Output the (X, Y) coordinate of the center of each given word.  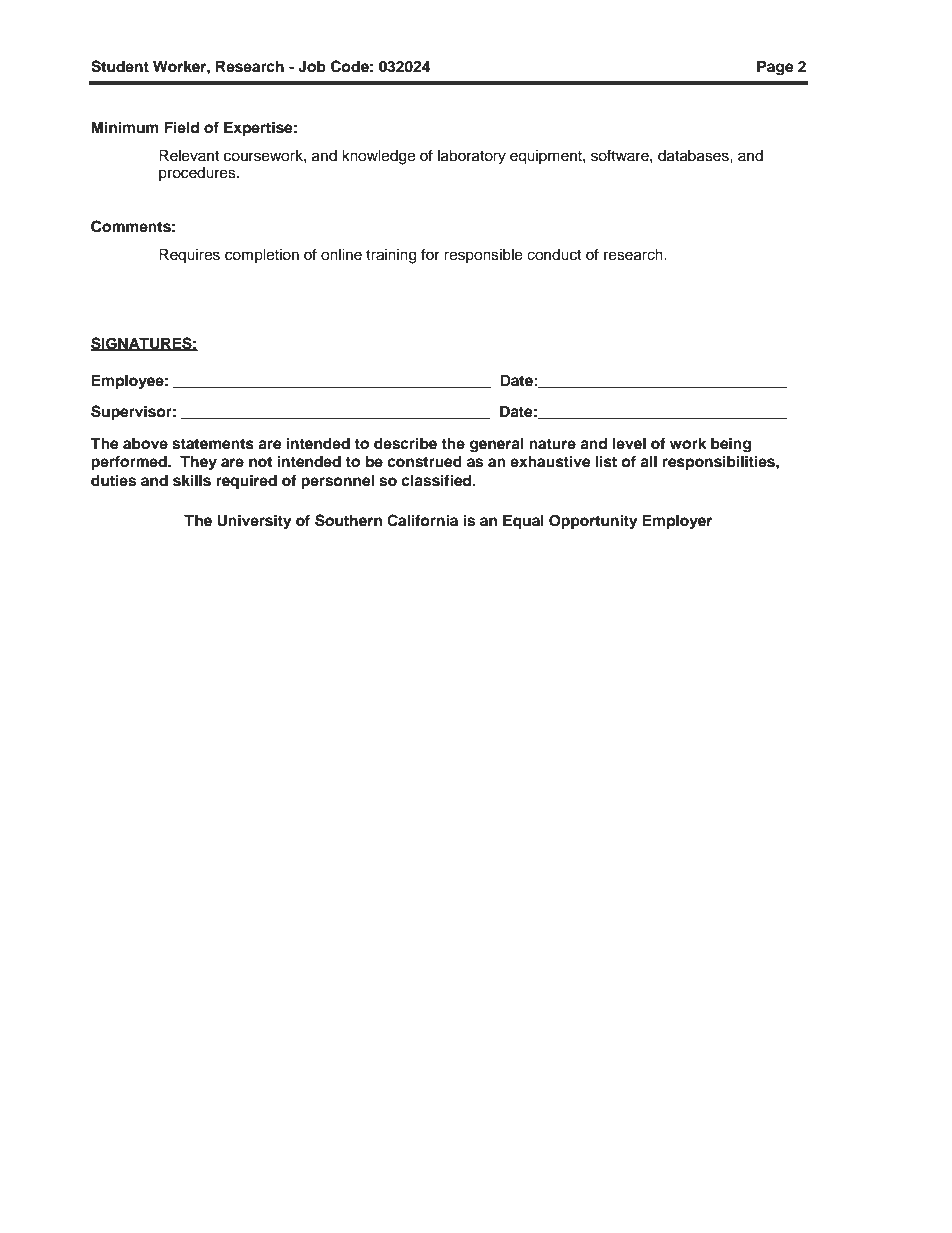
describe (405, 443)
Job (312, 66)
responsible (483, 255)
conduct (554, 255)
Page (775, 68)
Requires (189, 255)
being (731, 445)
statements (213, 444)
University (254, 522)
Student (120, 66)
